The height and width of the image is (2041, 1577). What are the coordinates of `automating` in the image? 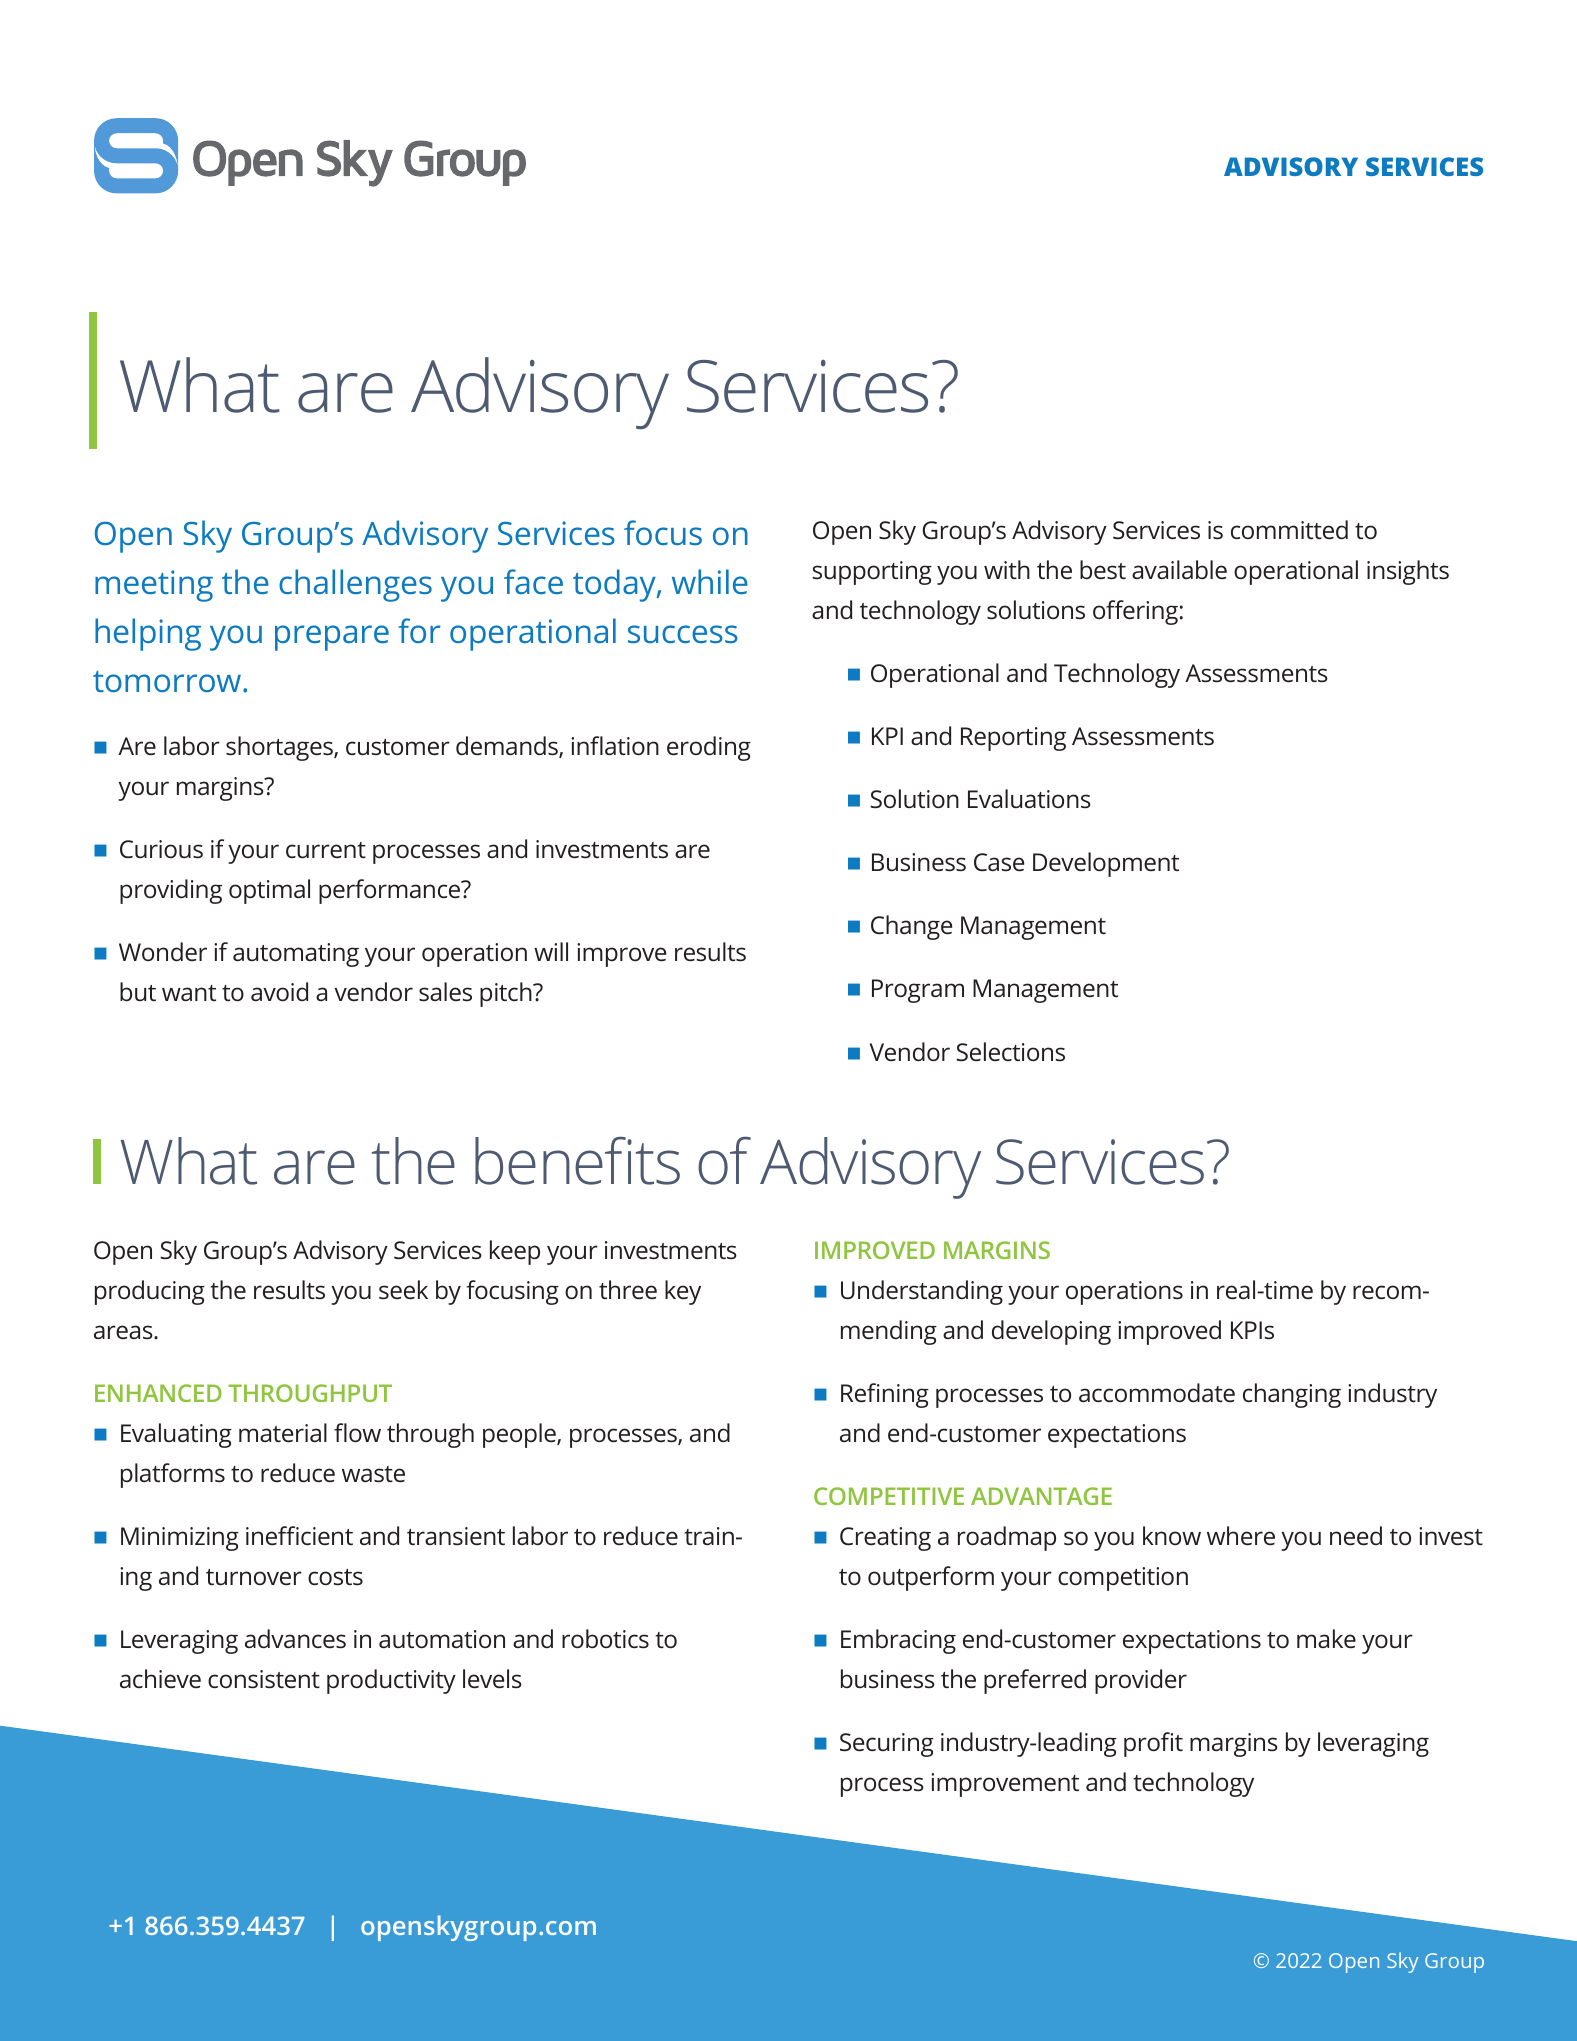 It's located at (296, 955).
